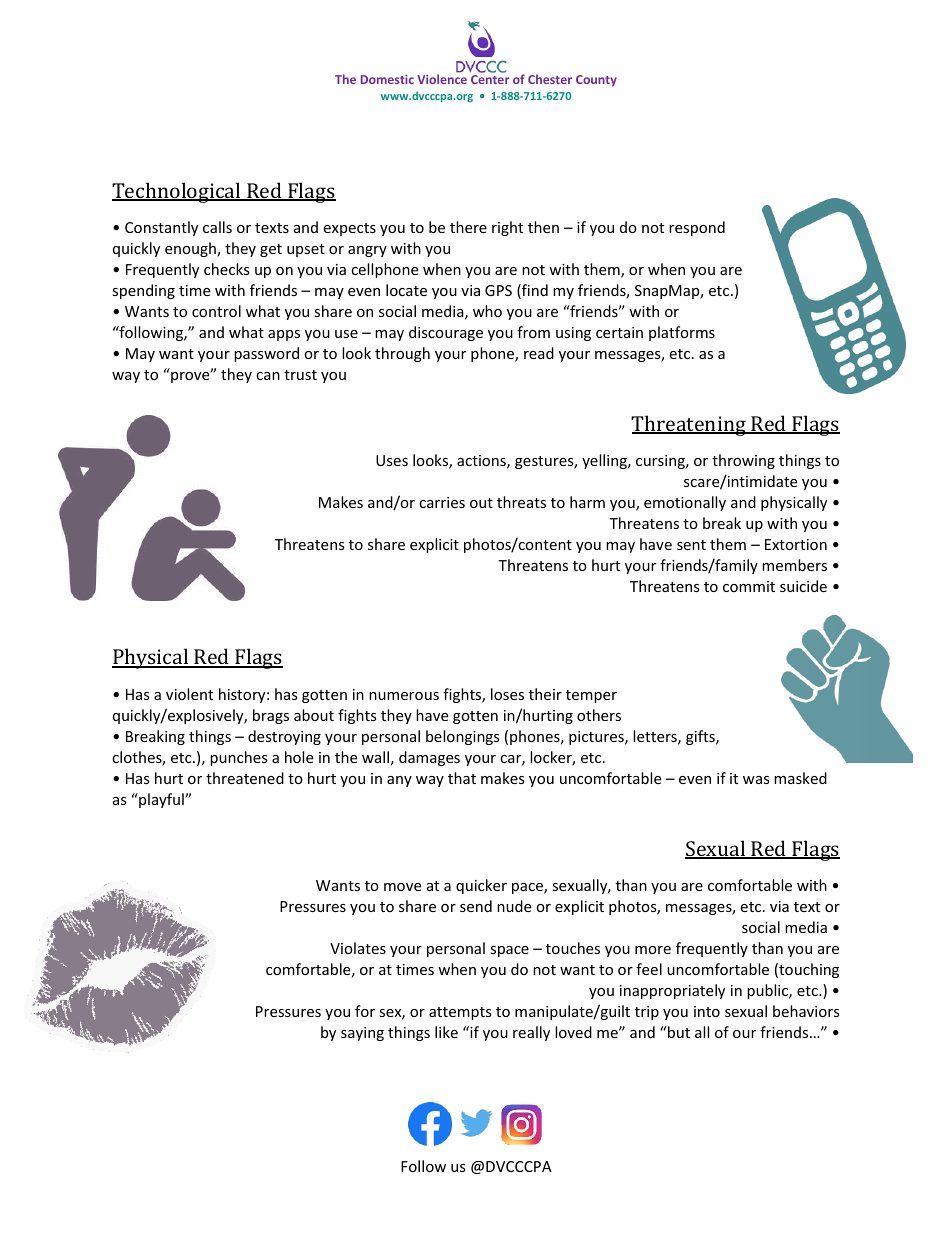  I want to click on Threatening, so click(689, 425).
